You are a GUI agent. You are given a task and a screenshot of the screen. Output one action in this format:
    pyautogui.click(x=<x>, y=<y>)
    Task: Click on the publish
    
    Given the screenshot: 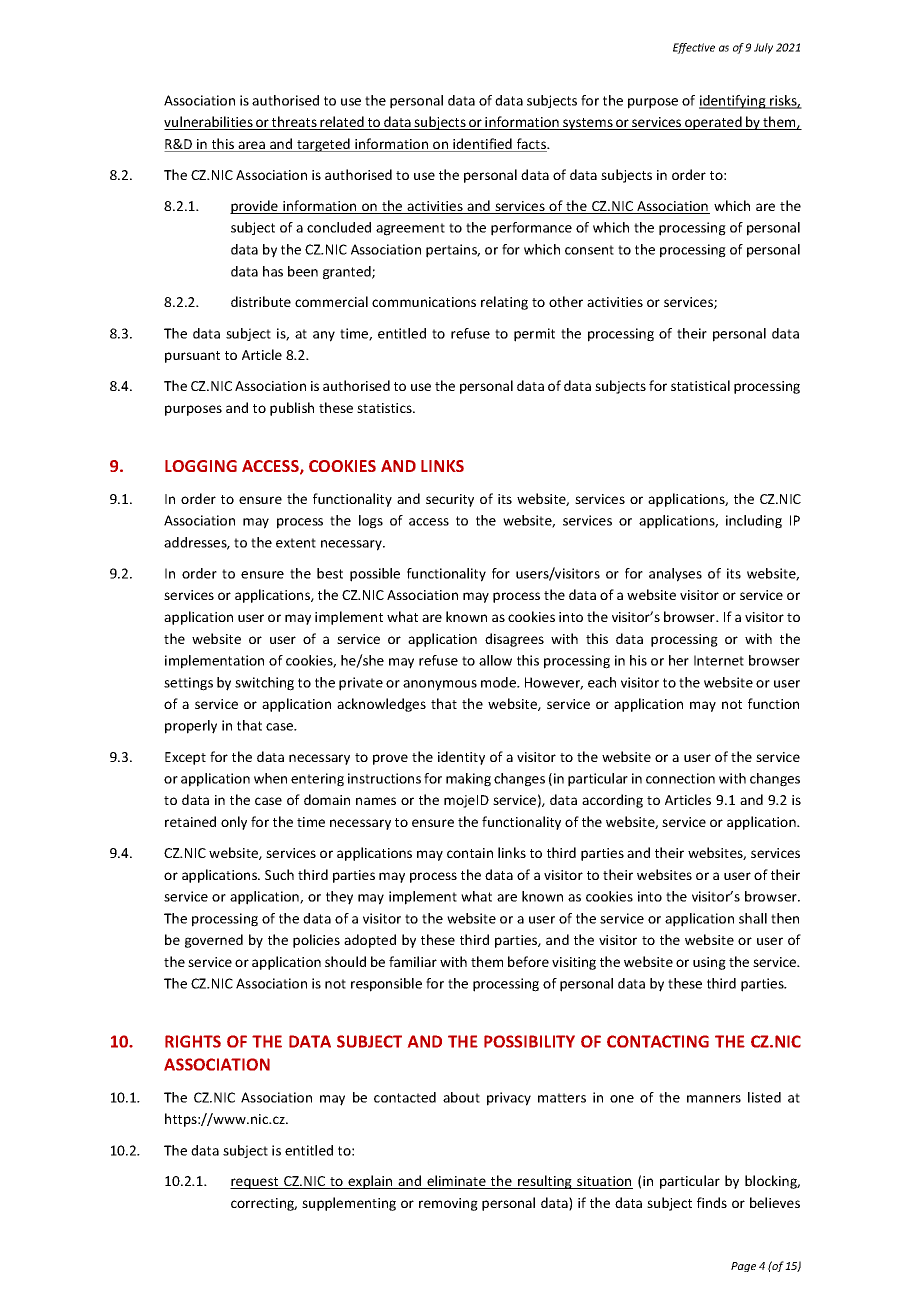 What is the action you would take?
    pyautogui.click(x=292, y=409)
